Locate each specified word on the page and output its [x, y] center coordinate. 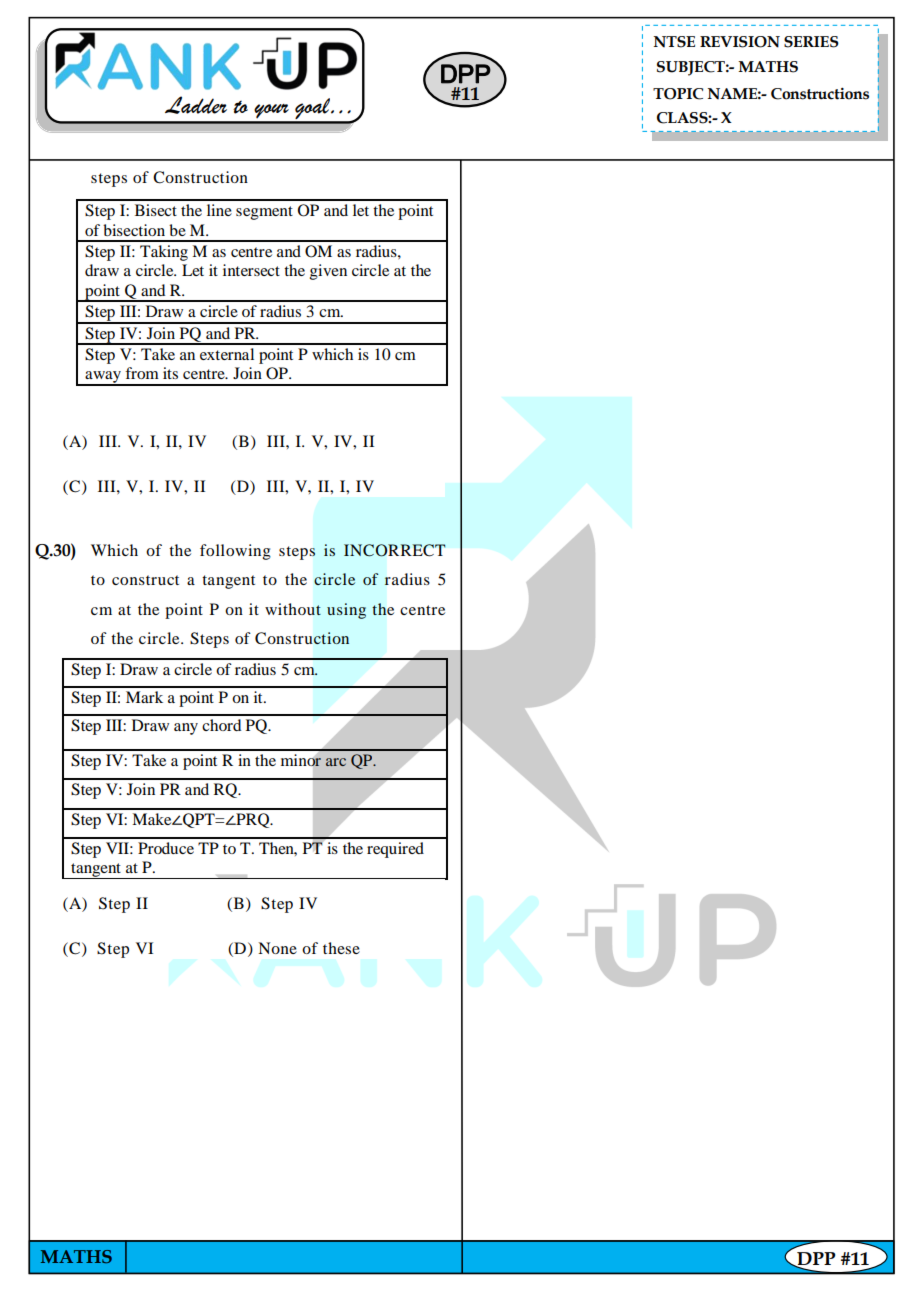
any [186, 729]
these [341, 948]
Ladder [196, 105]
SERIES [811, 42]
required [395, 850]
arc [336, 762]
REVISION [740, 42]
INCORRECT [394, 550]
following [235, 552]
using [346, 611]
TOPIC [678, 94]
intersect [251, 270]
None [277, 948]
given [328, 272]
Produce [166, 848]
